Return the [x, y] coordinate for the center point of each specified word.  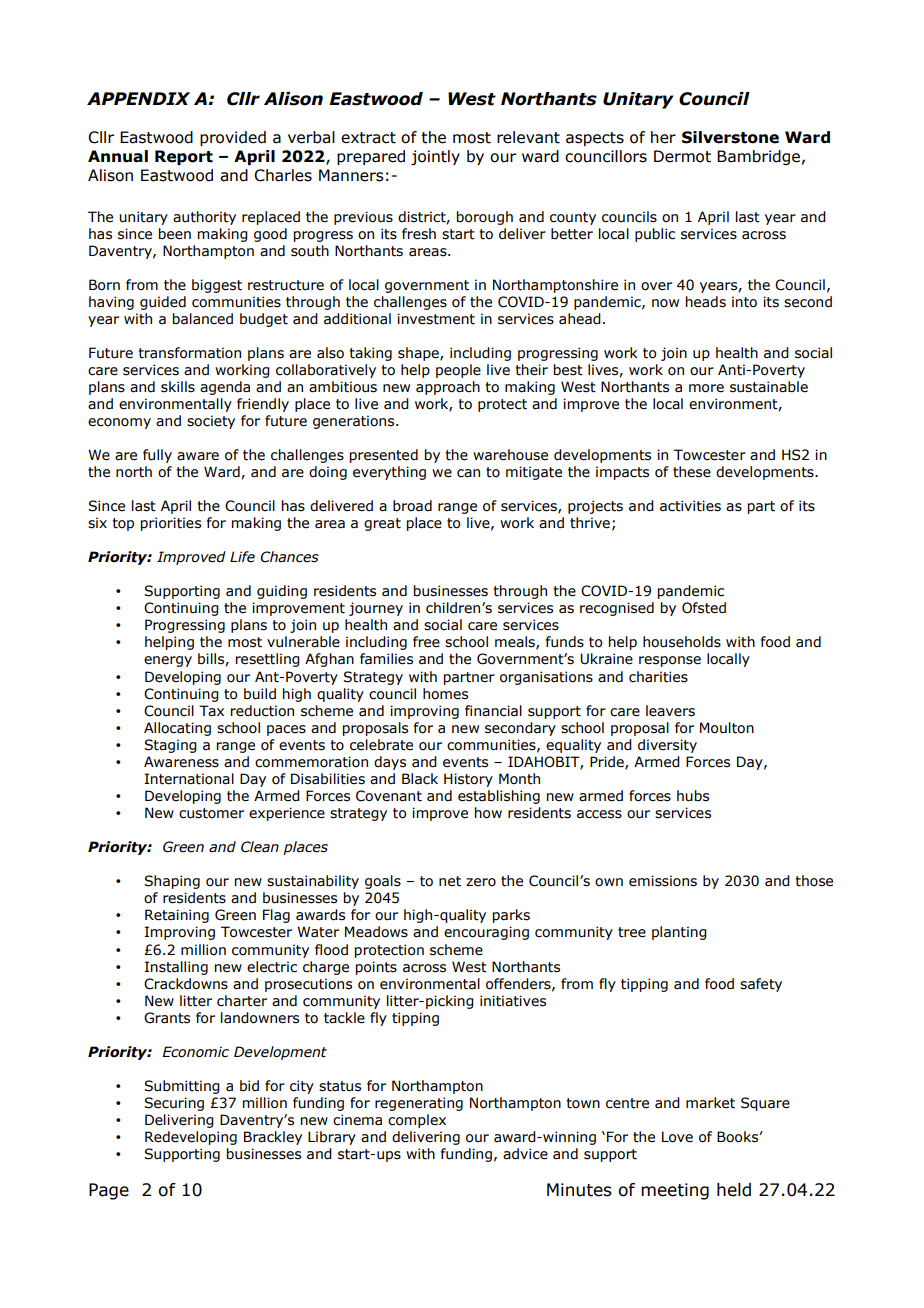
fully [157, 456]
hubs [693, 796]
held [734, 1190]
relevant [528, 137]
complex [417, 1121]
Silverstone [730, 137]
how [488, 813]
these [692, 472]
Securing [174, 1104]
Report [184, 157]
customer [211, 813]
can [468, 473]
